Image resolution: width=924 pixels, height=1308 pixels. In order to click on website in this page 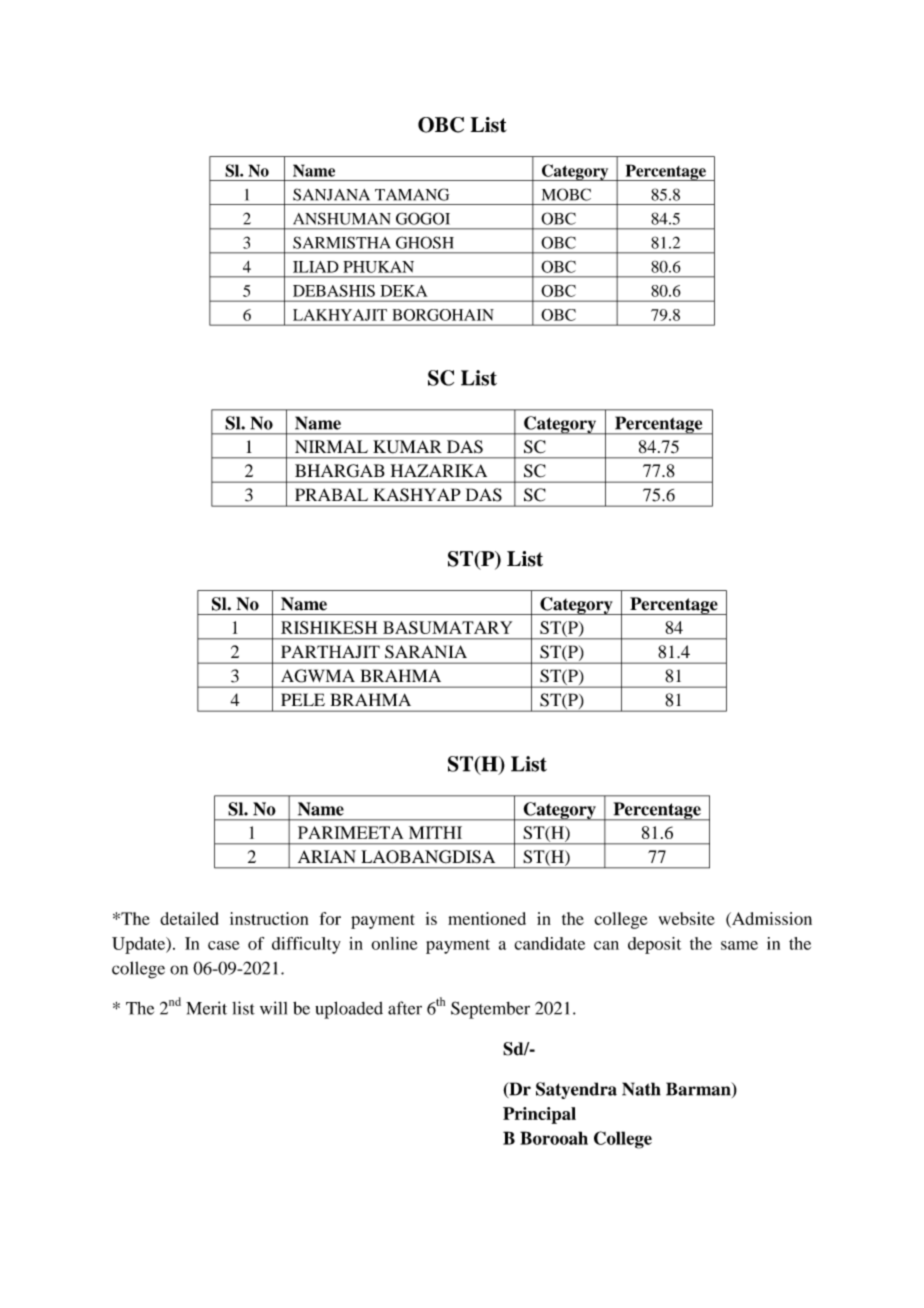, I will do `click(687, 918)`.
